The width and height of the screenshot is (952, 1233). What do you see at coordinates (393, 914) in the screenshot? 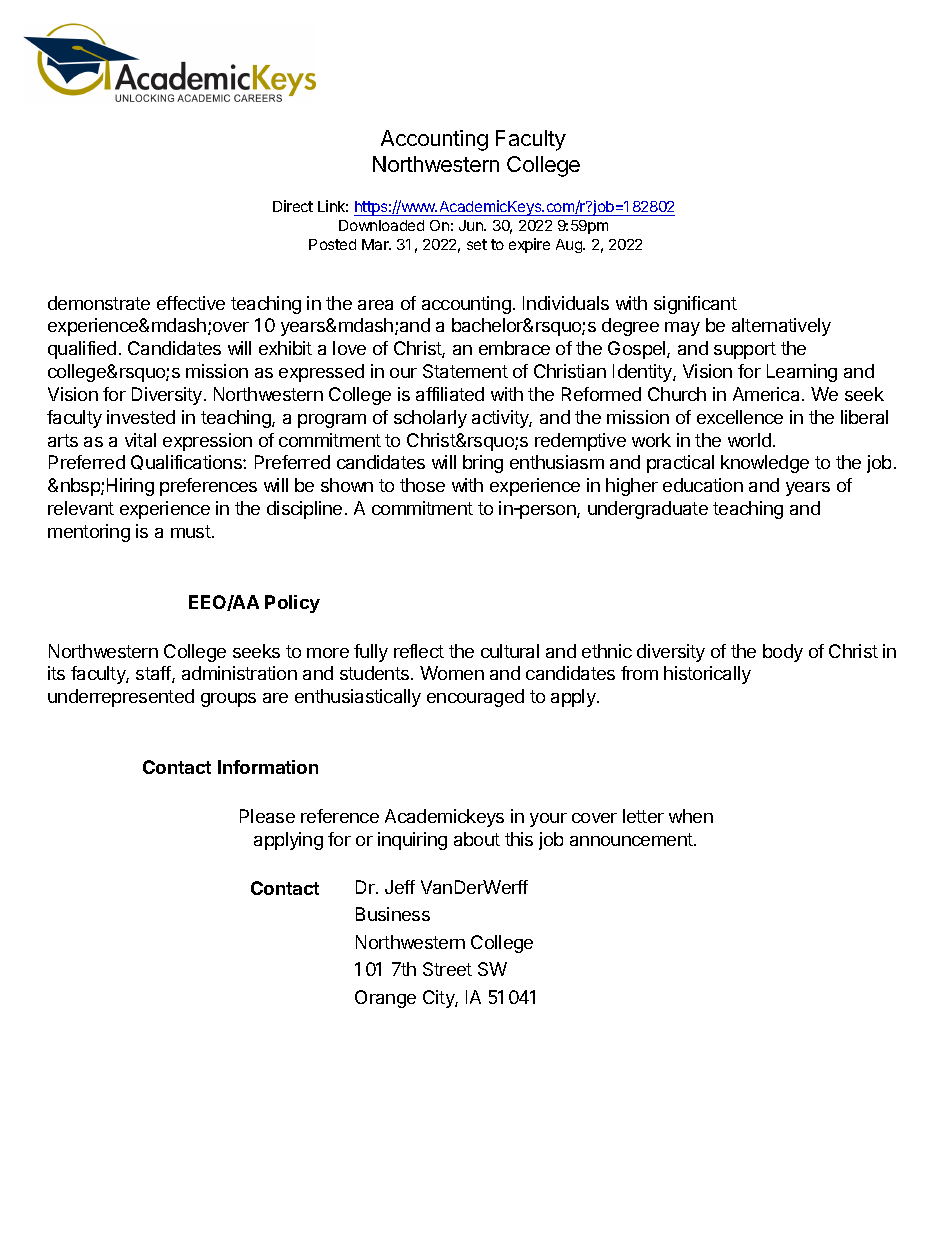
I see `Business` at bounding box center [393, 914].
